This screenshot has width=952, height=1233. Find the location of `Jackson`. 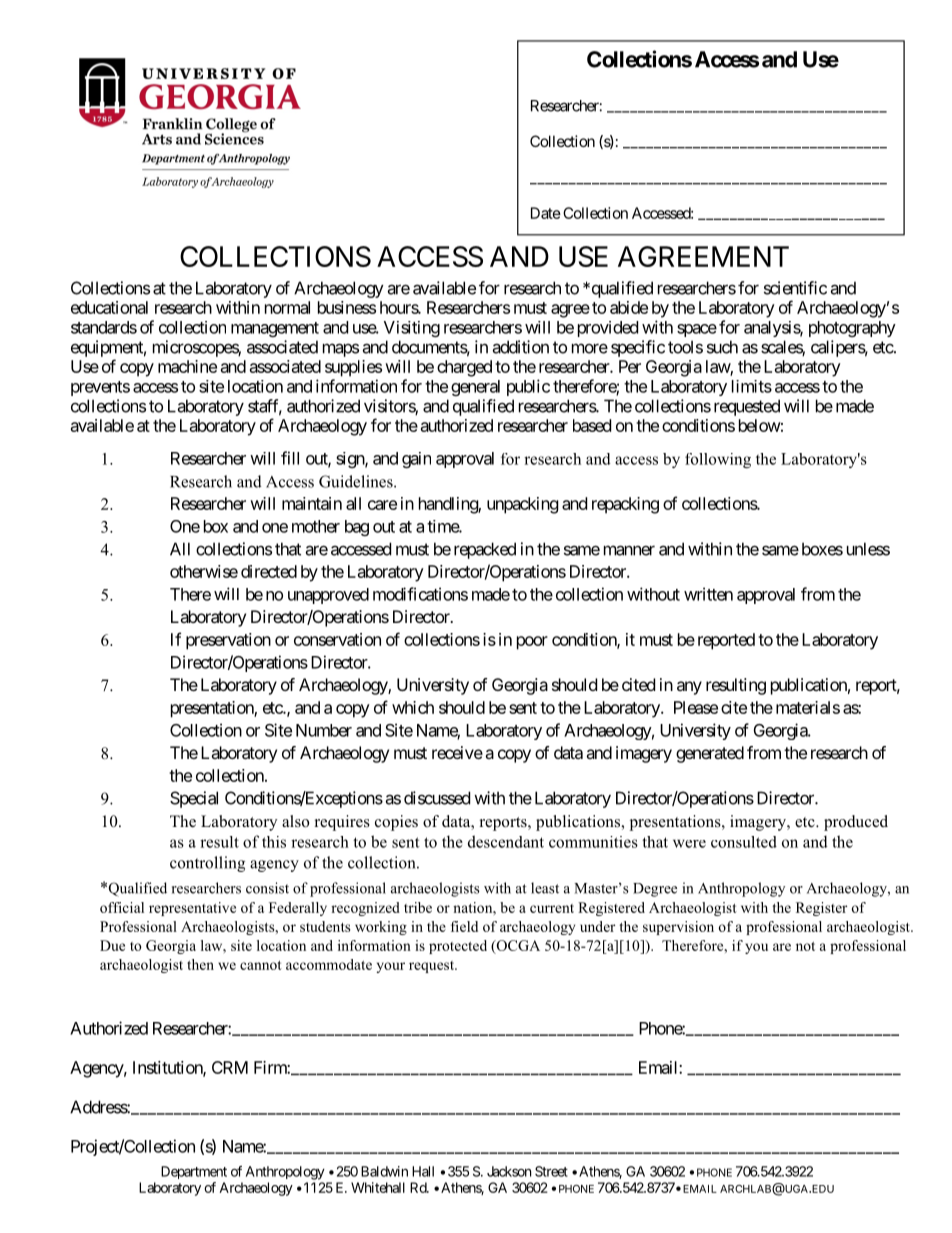

Jackson is located at coordinates (509, 1171).
